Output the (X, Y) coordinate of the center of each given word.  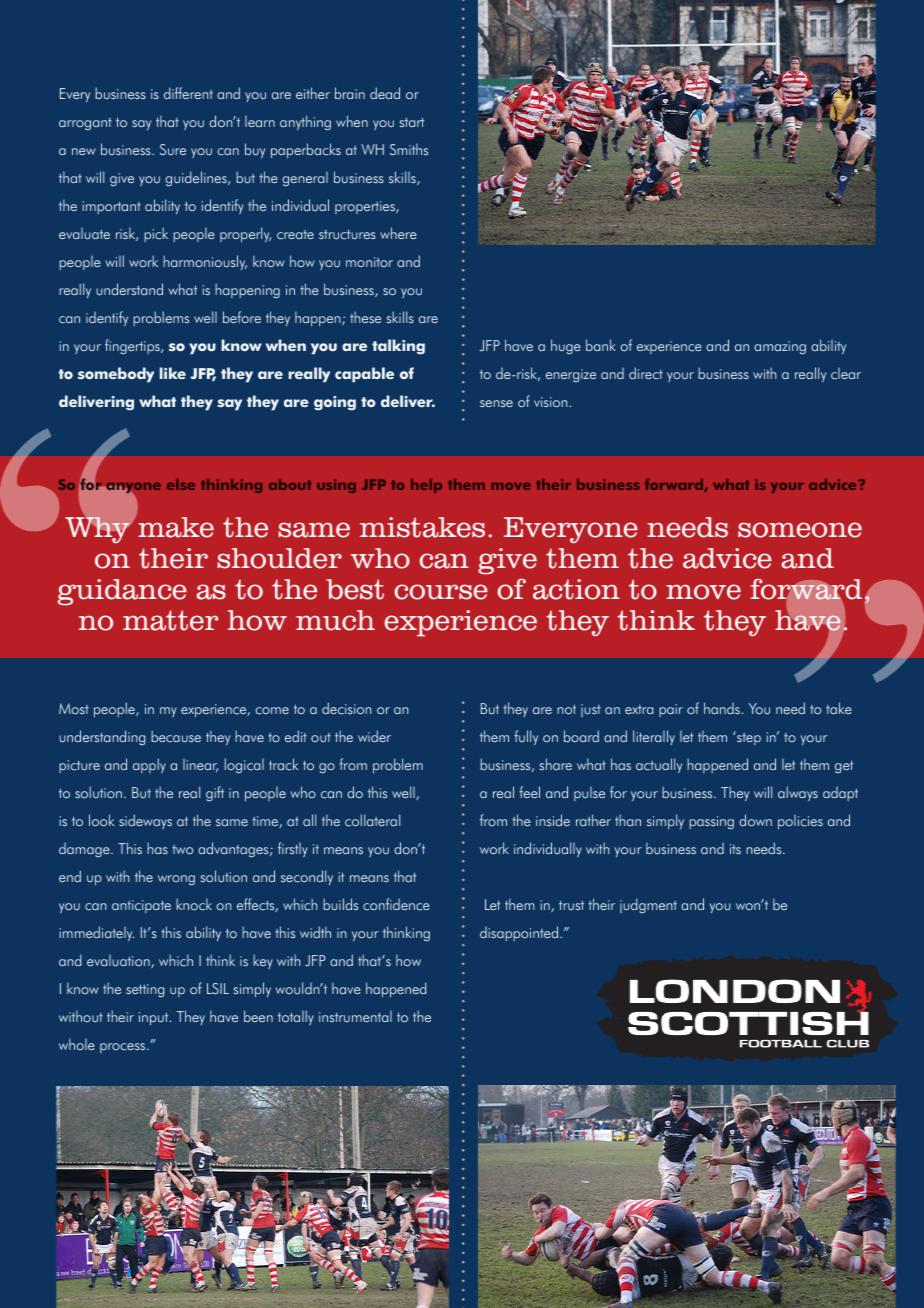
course (441, 592)
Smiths (409, 149)
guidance (122, 592)
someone (800, 530)
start (412, 122)
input (155, 1019)
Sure (173, 149)
